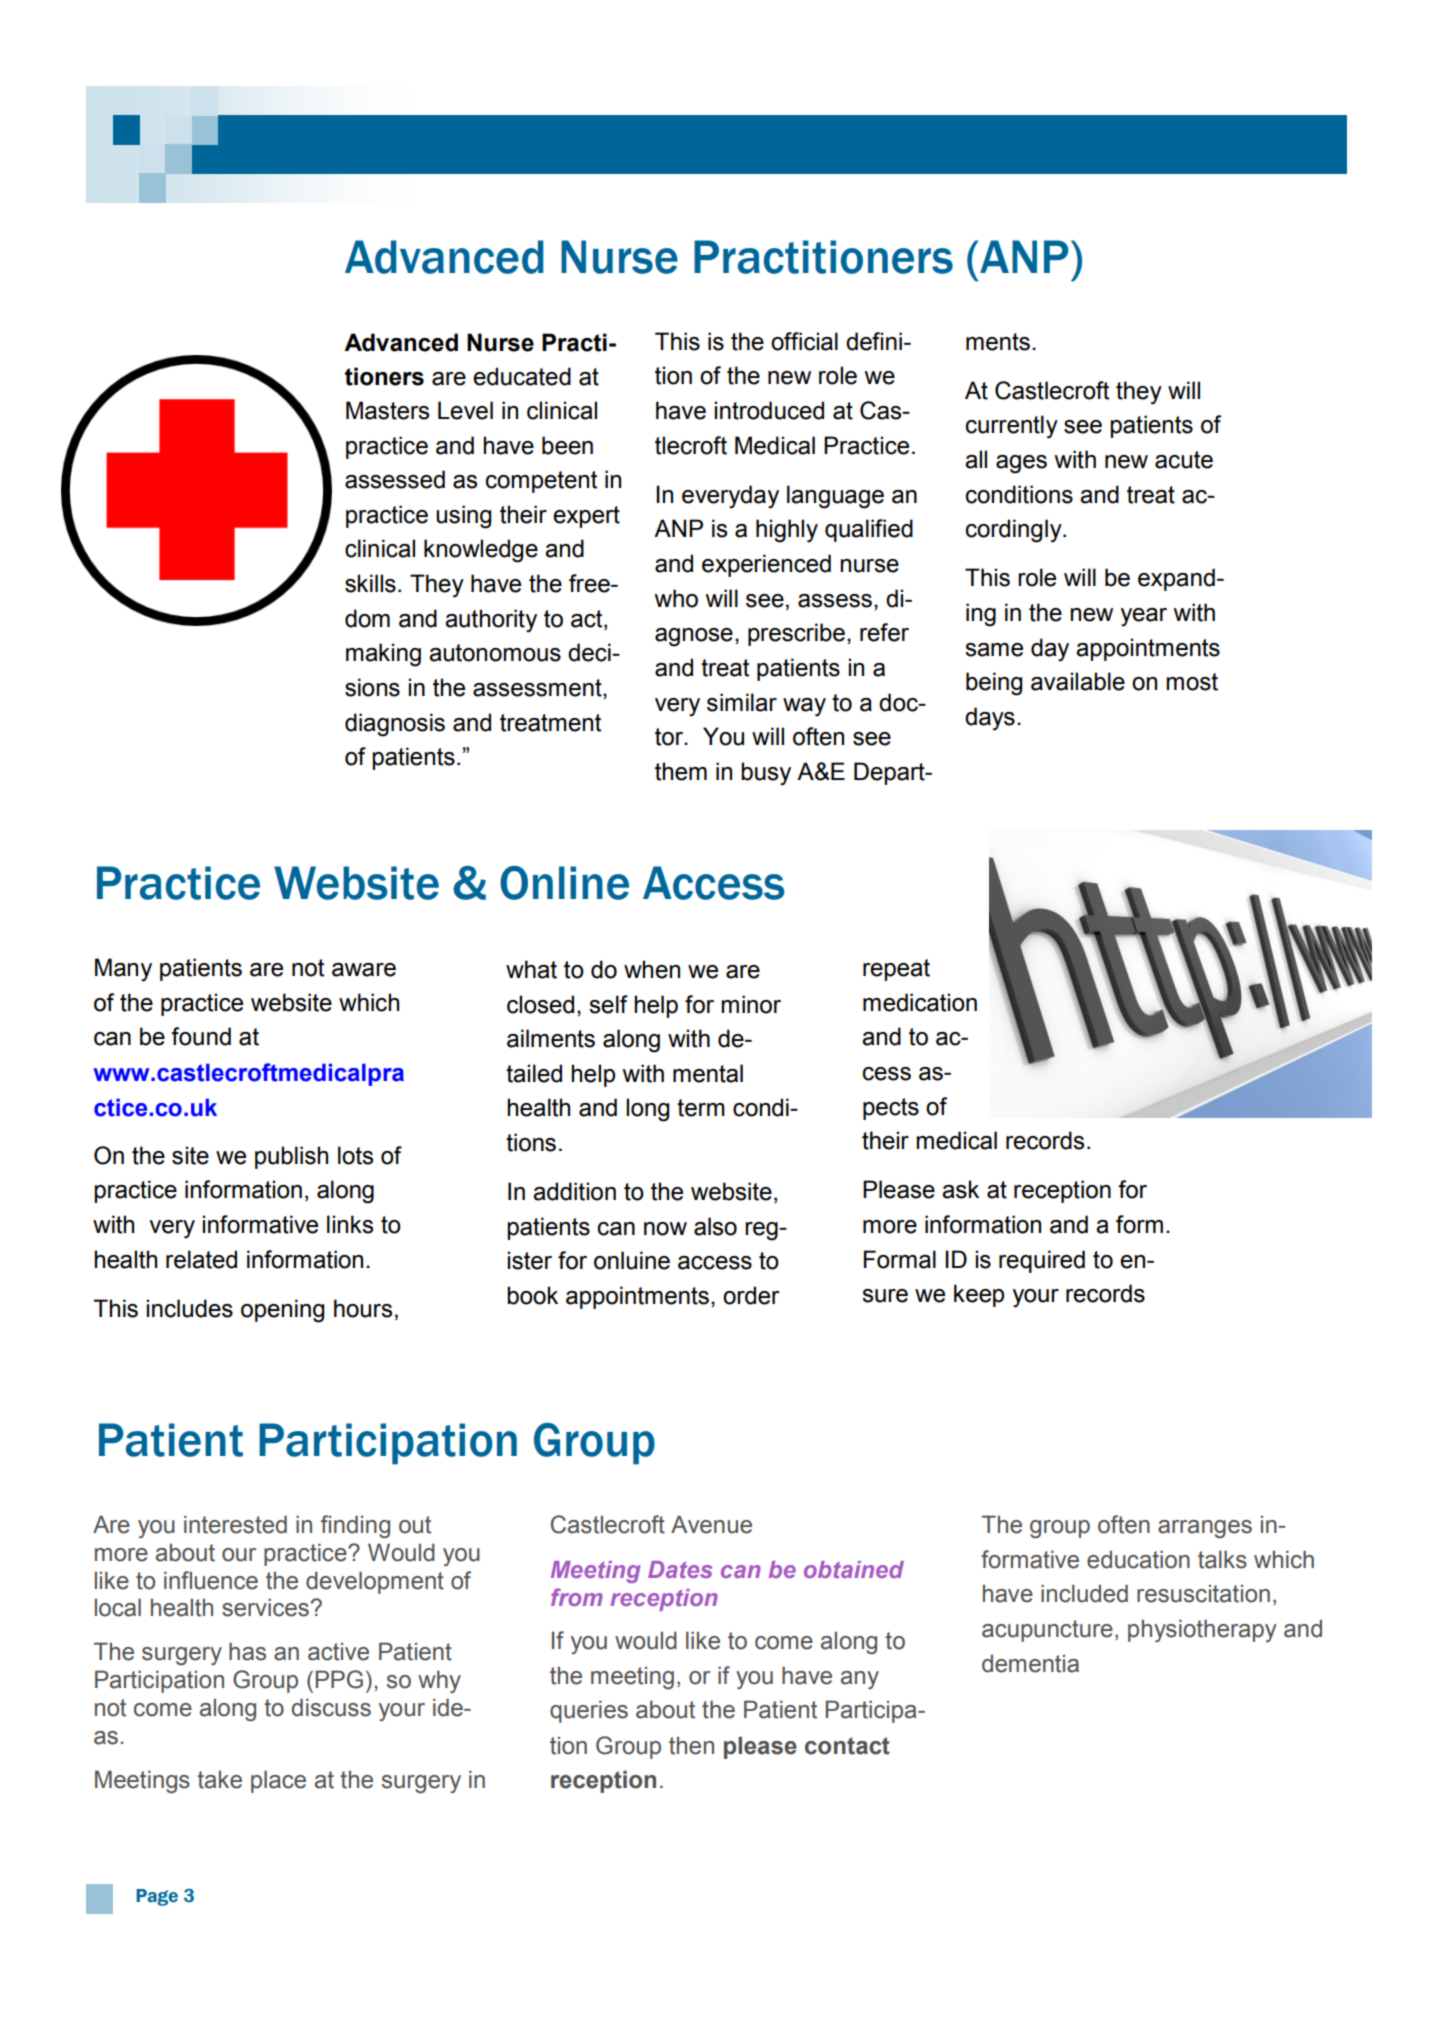 This image has width=1434, height=2028. What do you see at coordinates (1078, 681) in the image?
I see `available` at bounding box center [1078, 681].
